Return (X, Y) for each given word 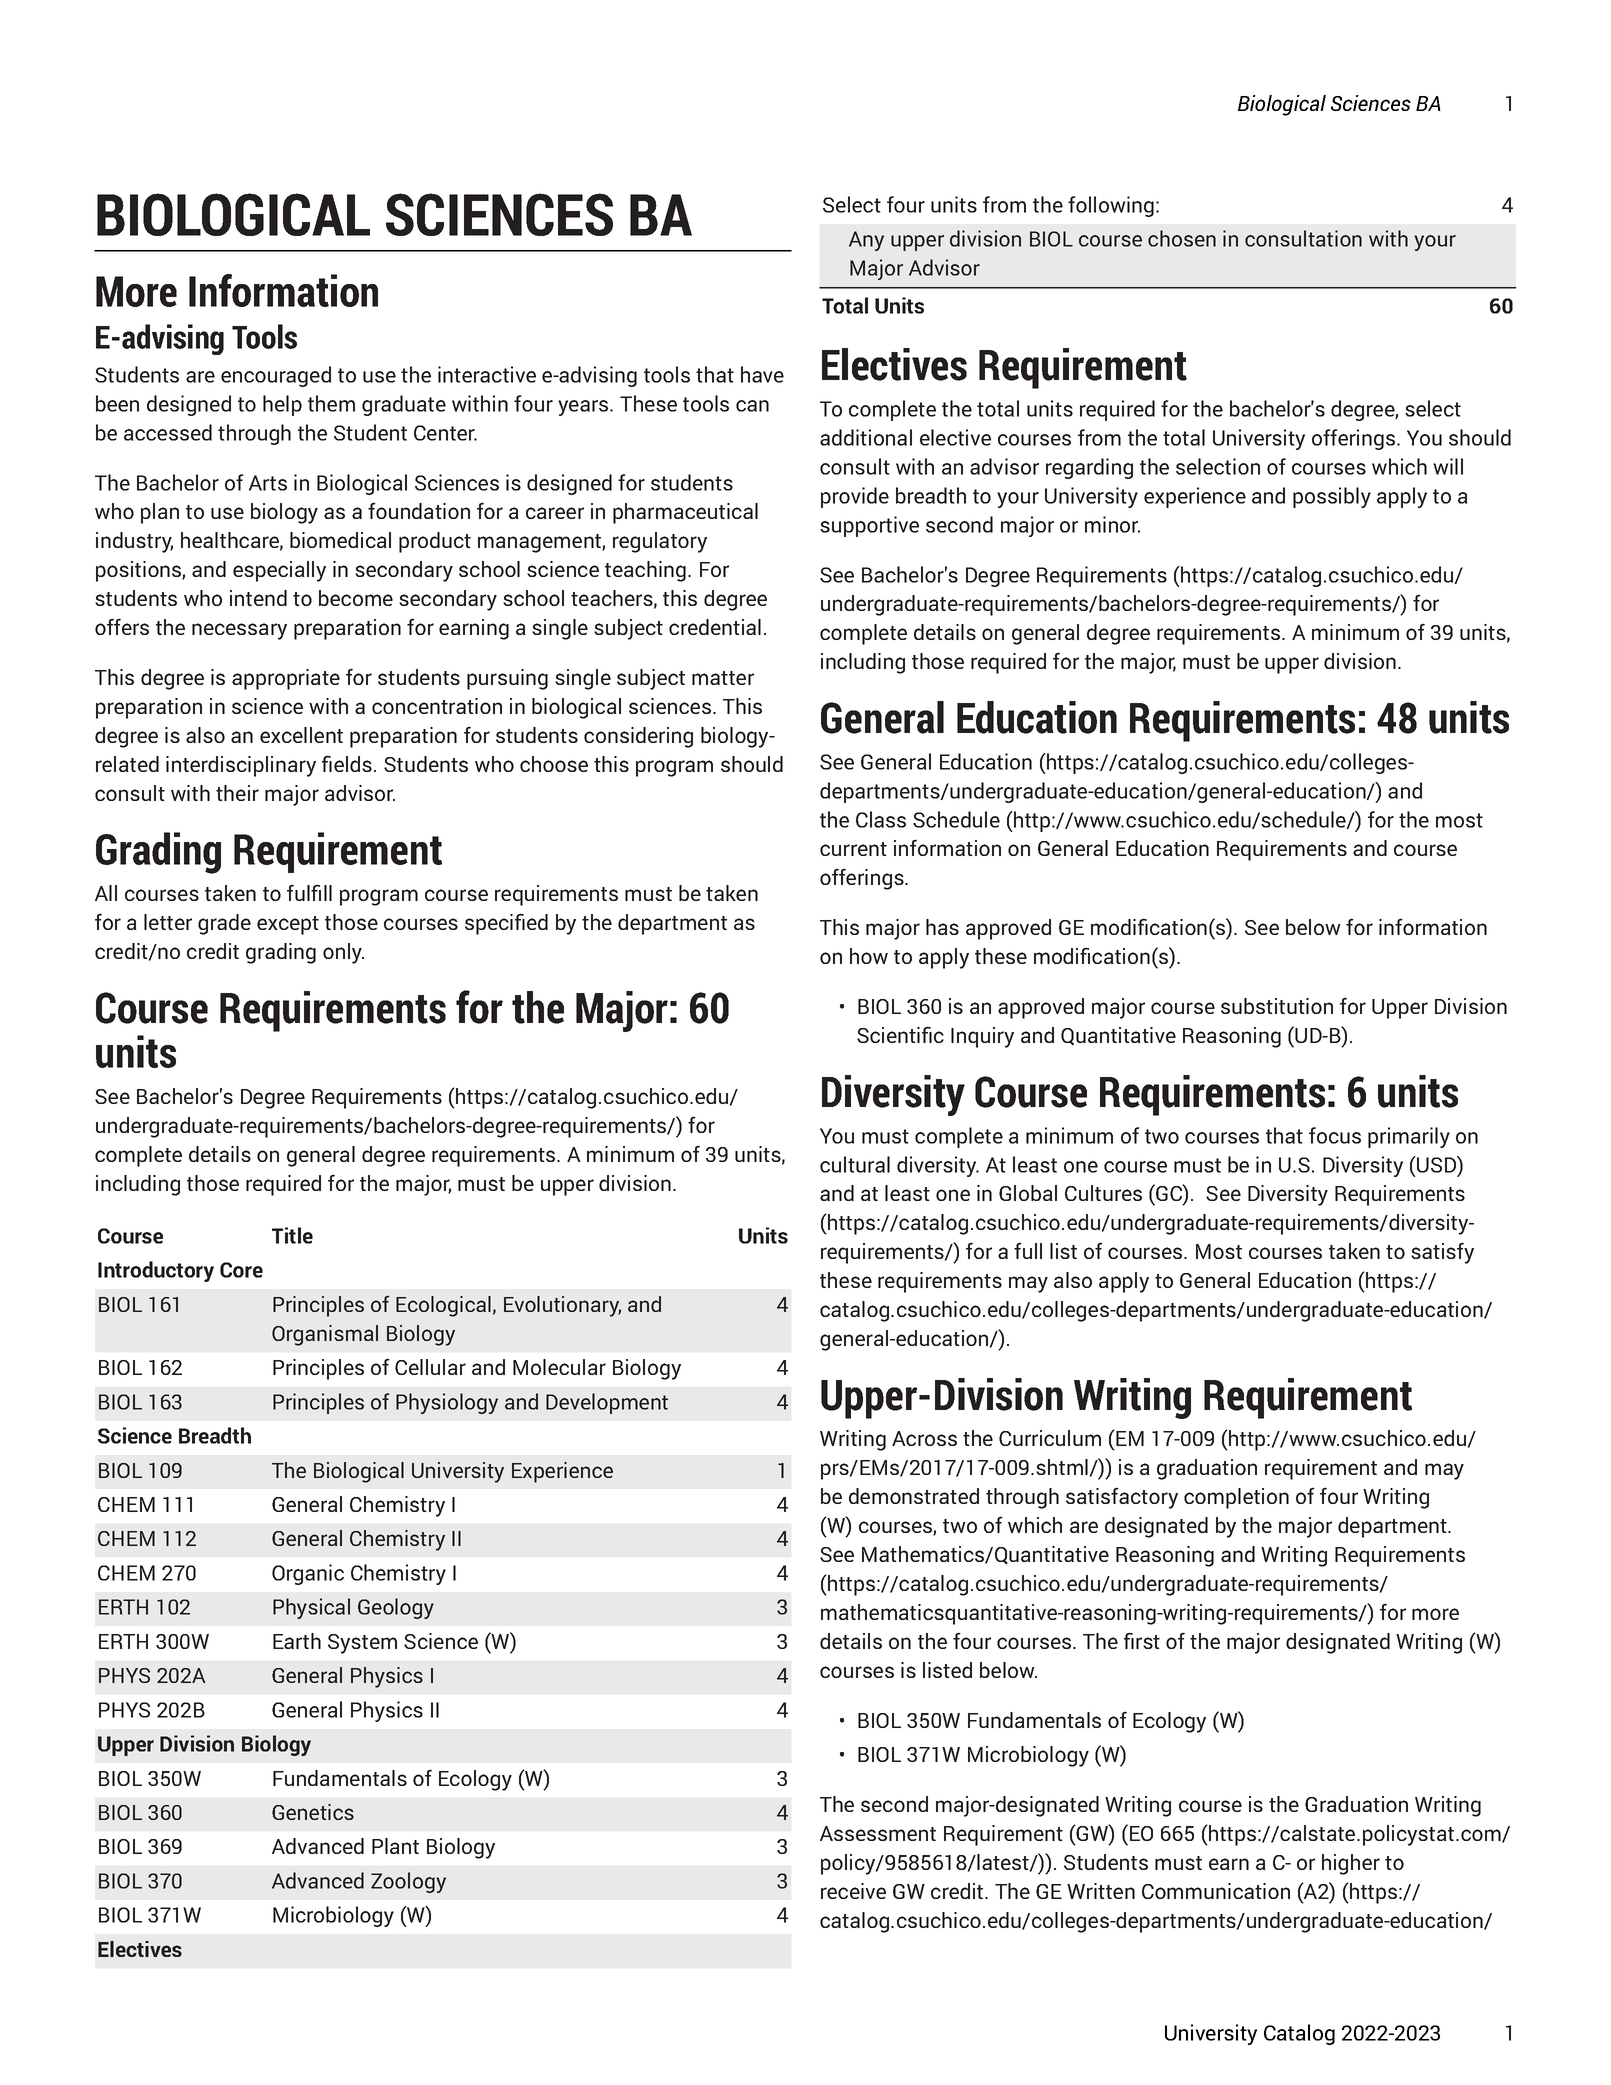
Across (924, 1438)
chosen (1182, 238)
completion (1236, 1498)
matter (723, 678)
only (343, 953)
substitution (1277, 1006)
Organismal (325, 1335)
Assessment (878, 1833)
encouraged (276, 376)
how (869, 956)
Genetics (313, 1812)
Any (866, 241)
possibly (1332, 497)
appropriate (286, 679)
